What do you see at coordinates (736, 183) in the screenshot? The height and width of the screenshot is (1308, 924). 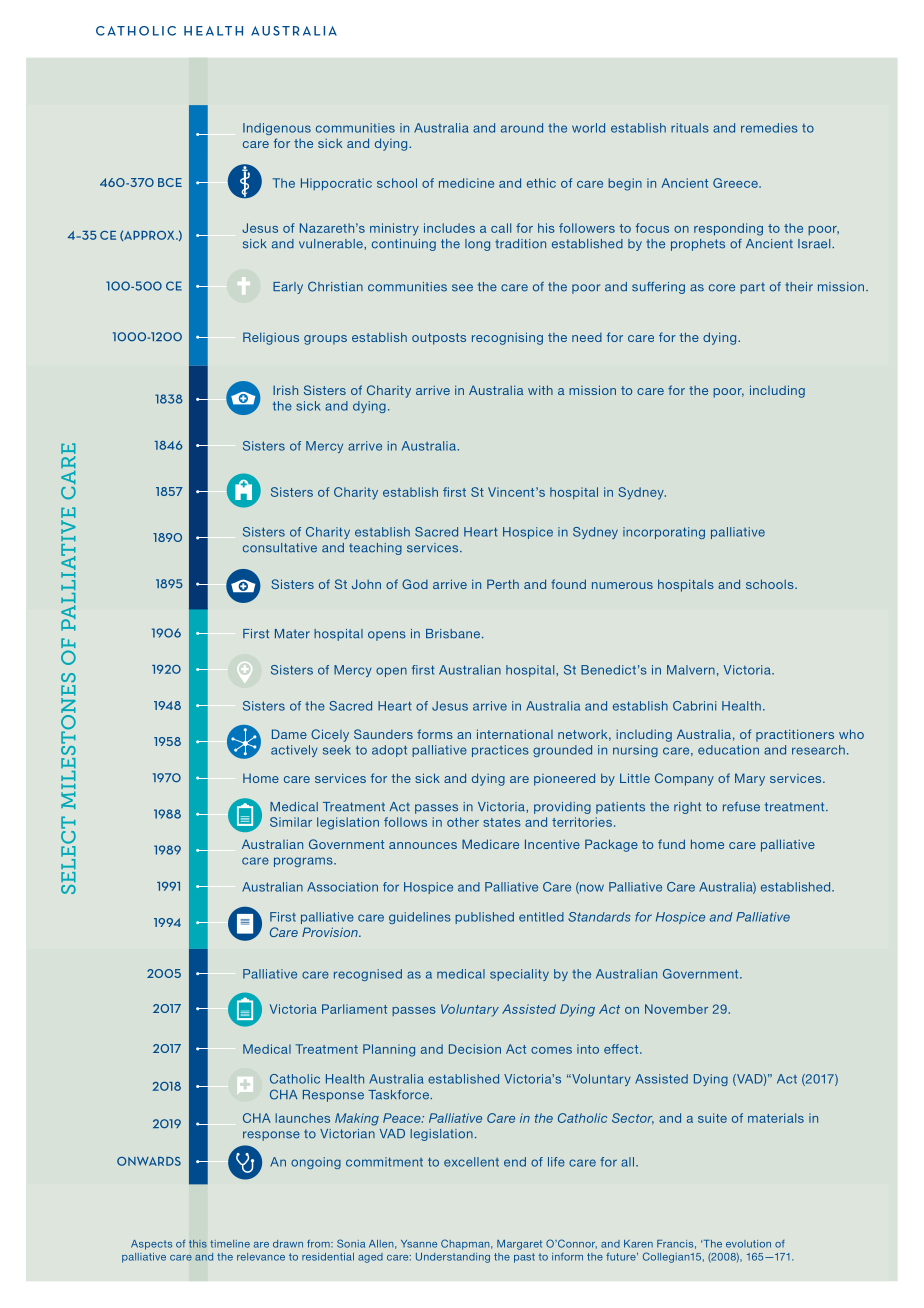 I see `Greece` at bounding box center [736, 183].
